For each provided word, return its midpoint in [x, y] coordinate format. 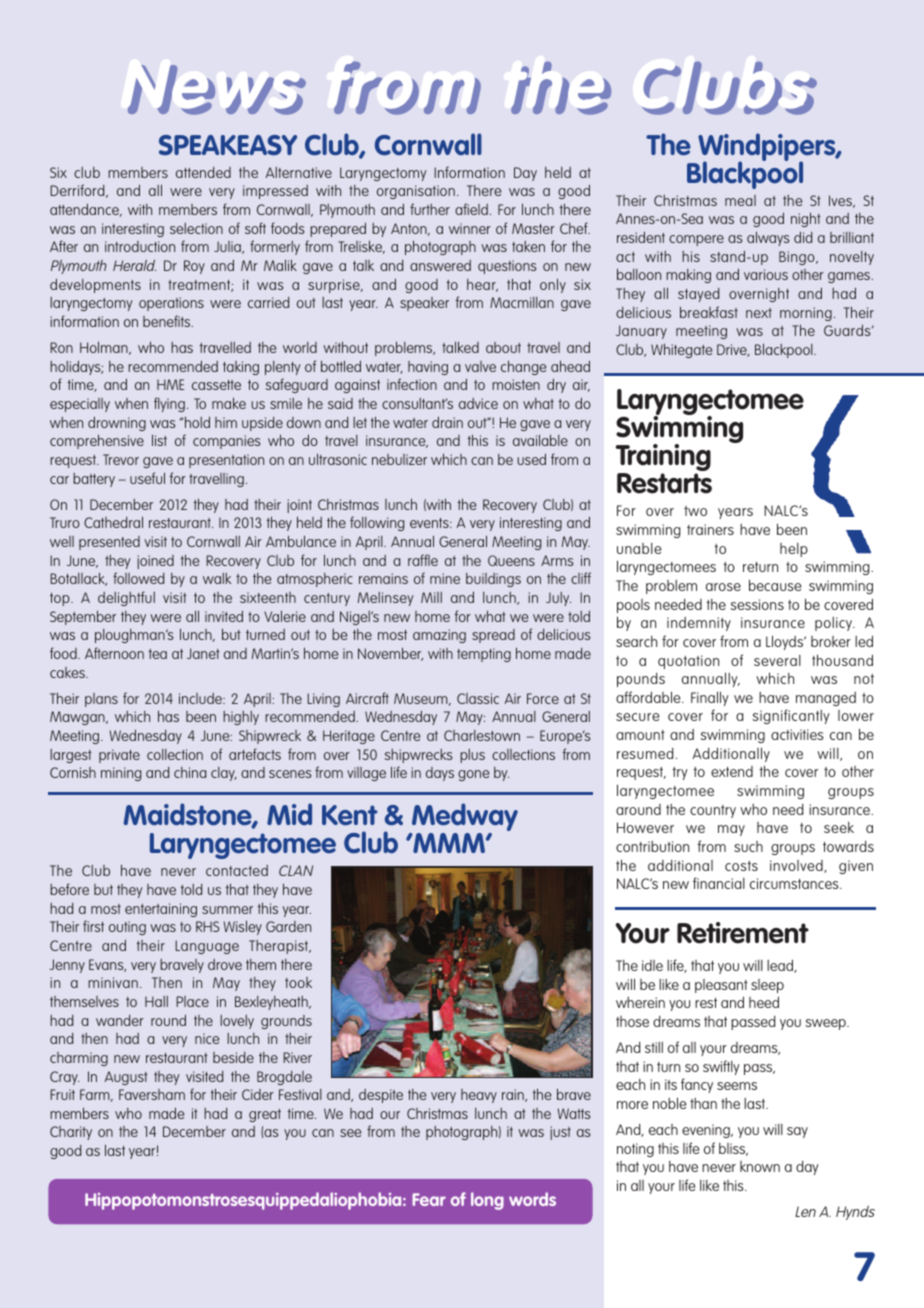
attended [203, 172]
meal [740, 200]
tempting [484, 655]
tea [157, 654]
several [777, 660]
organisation [416, 192]
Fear [429, 1199]
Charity [71, 1133]
